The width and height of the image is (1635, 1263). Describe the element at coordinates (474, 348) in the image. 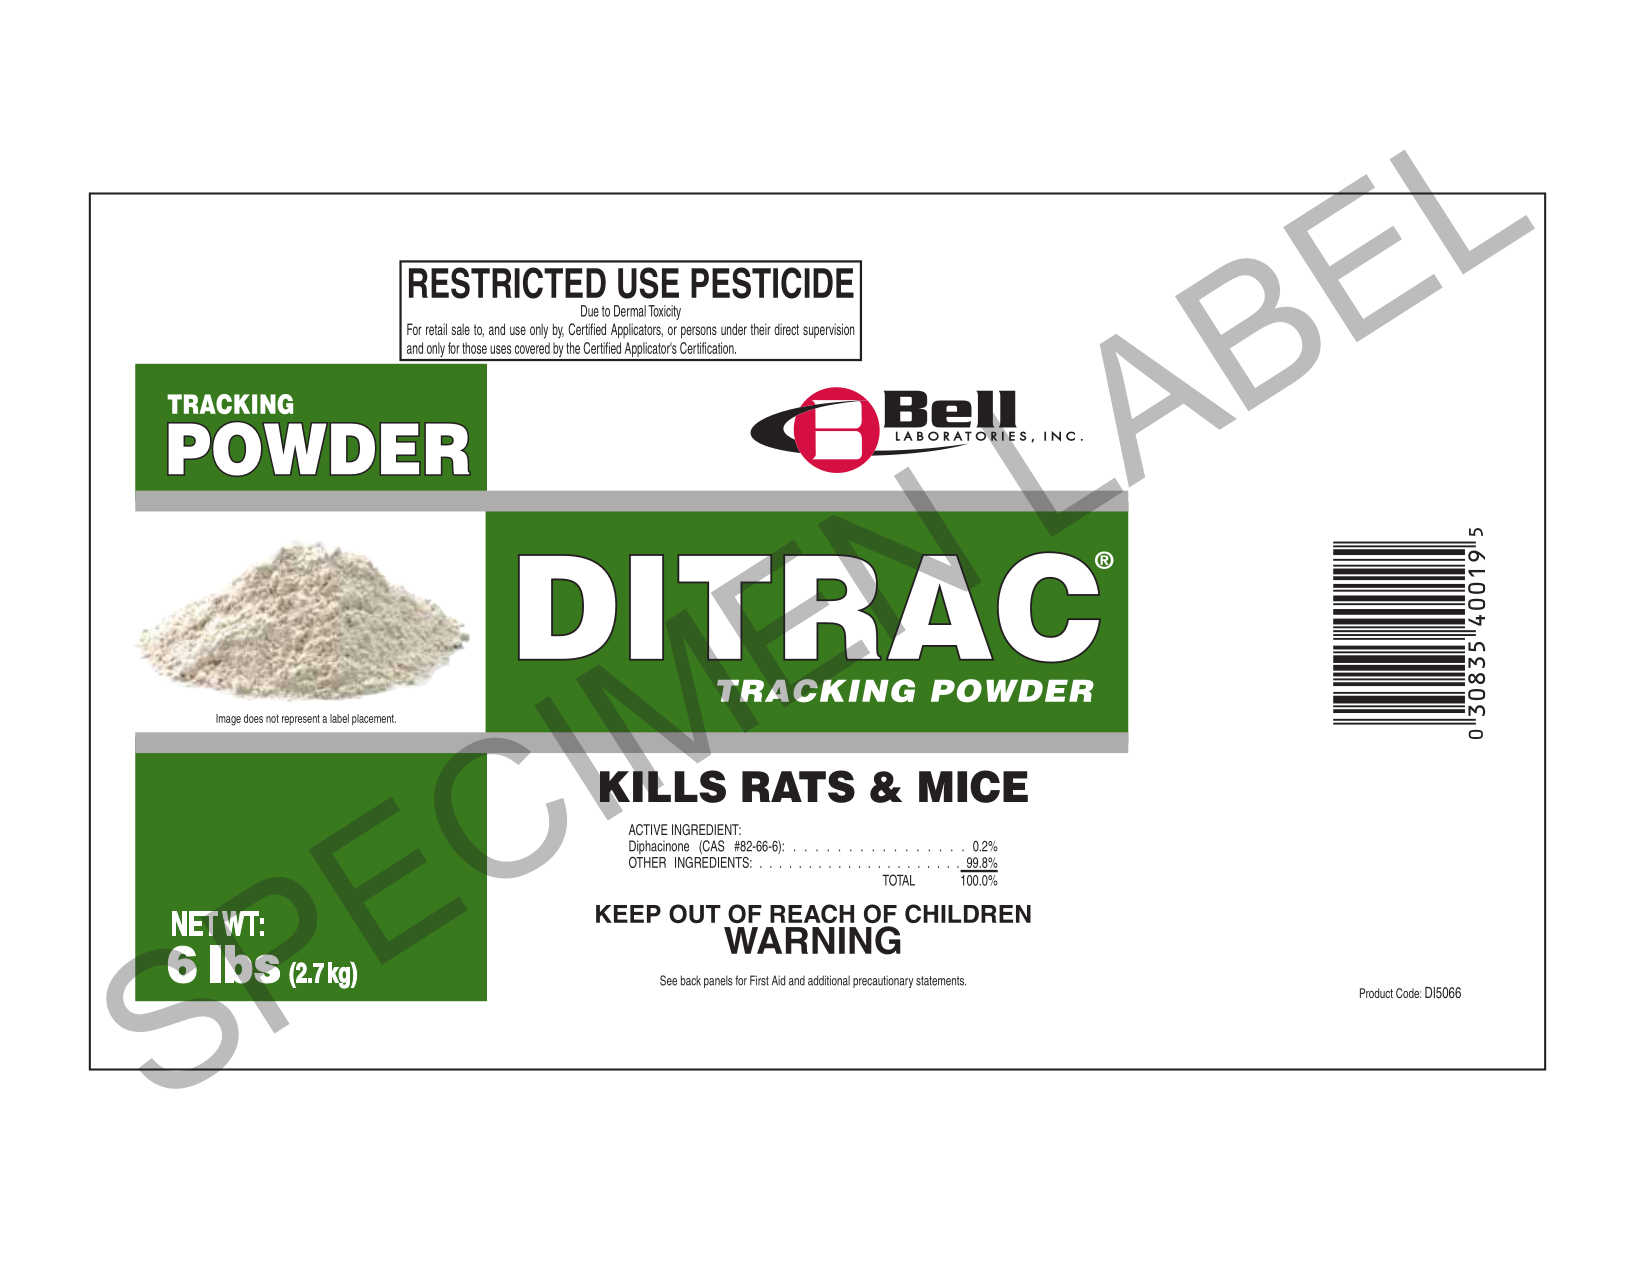

I see `those` at that location.
